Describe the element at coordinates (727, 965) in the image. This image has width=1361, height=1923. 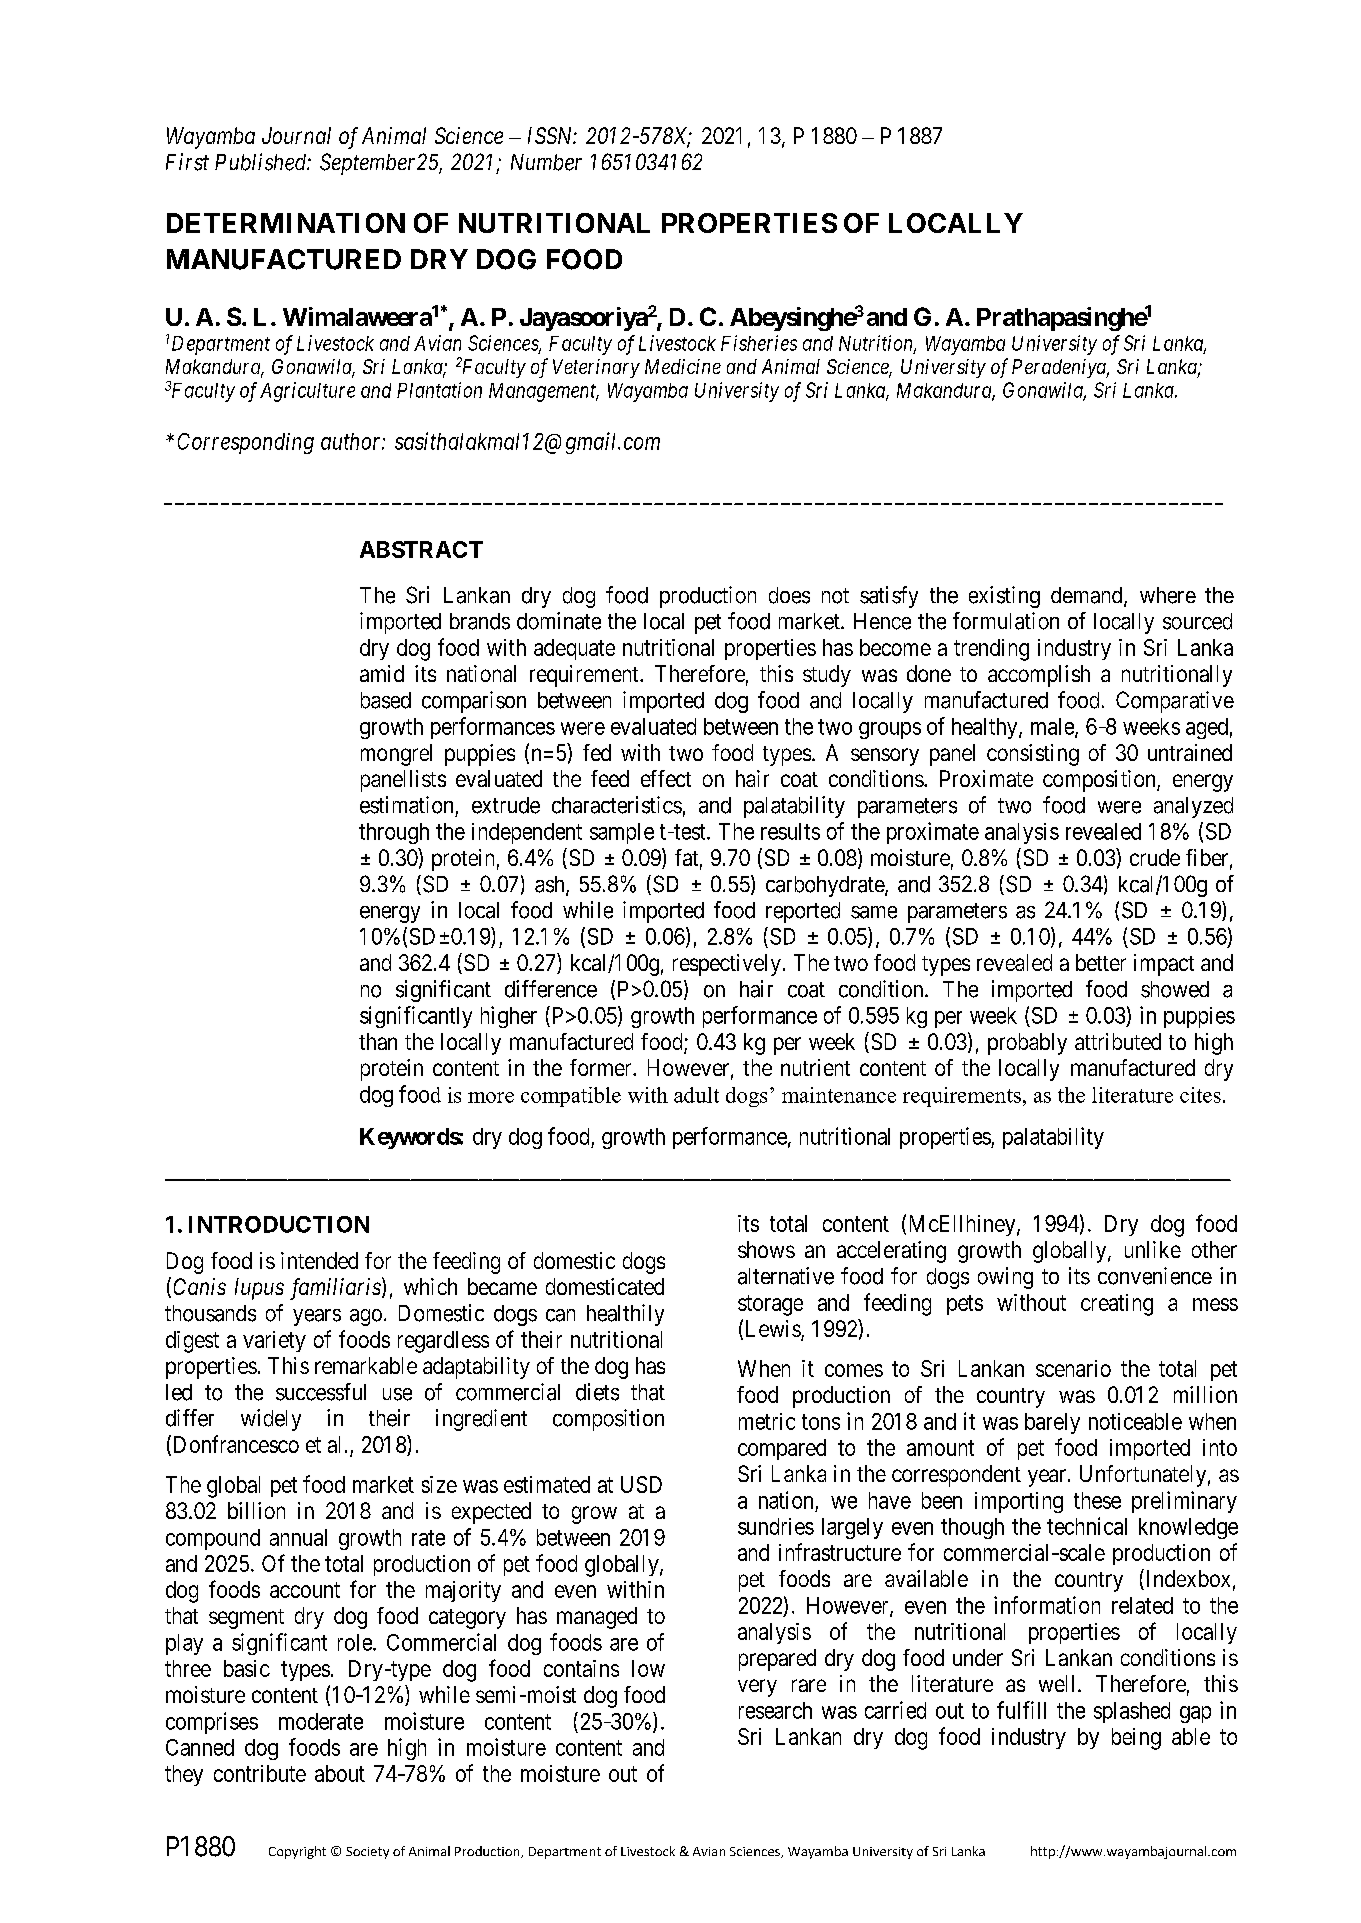
I see `respectively` at that location.
